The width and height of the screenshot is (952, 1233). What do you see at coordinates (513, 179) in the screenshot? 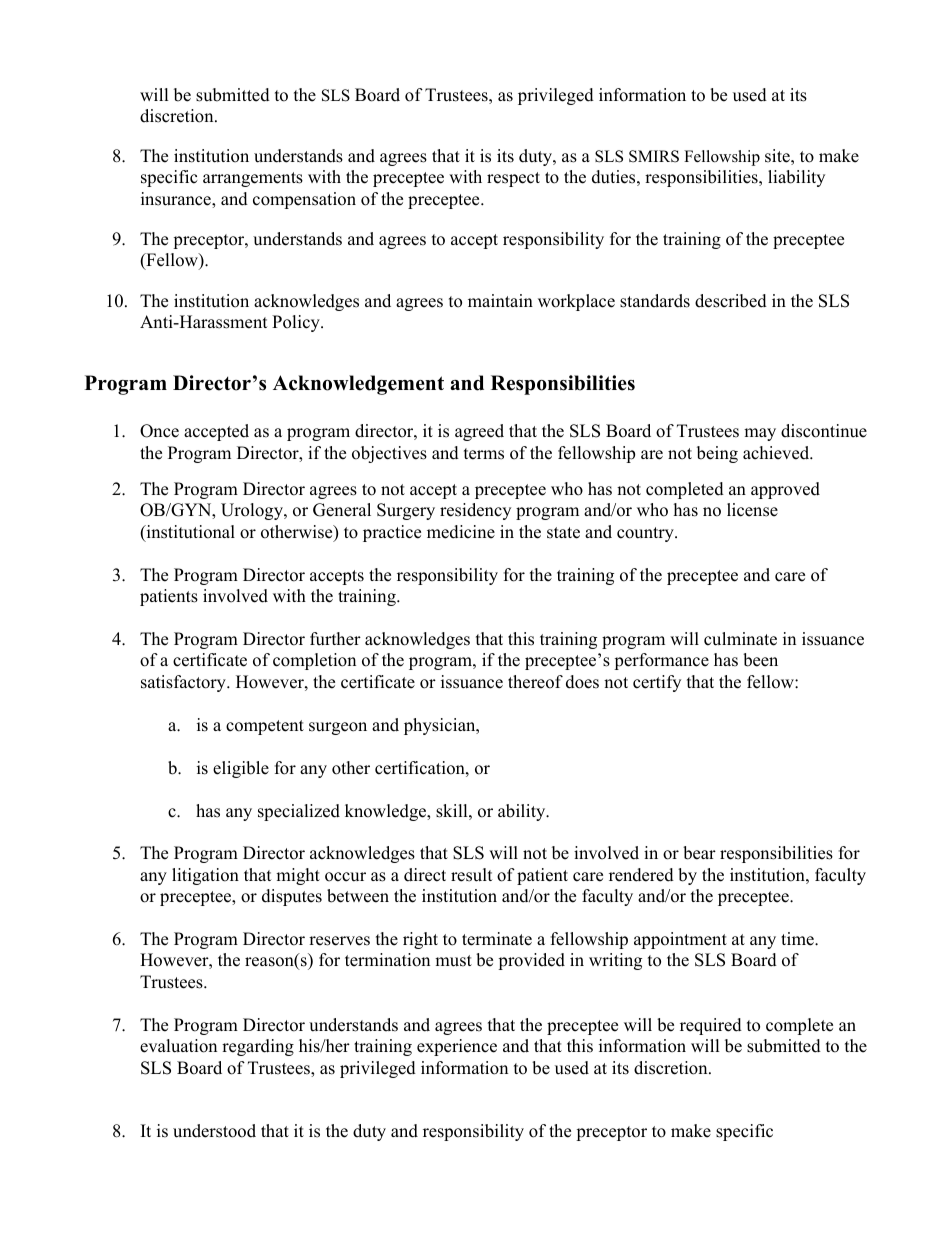
I see `respect` at bounding box center [513, 179].
